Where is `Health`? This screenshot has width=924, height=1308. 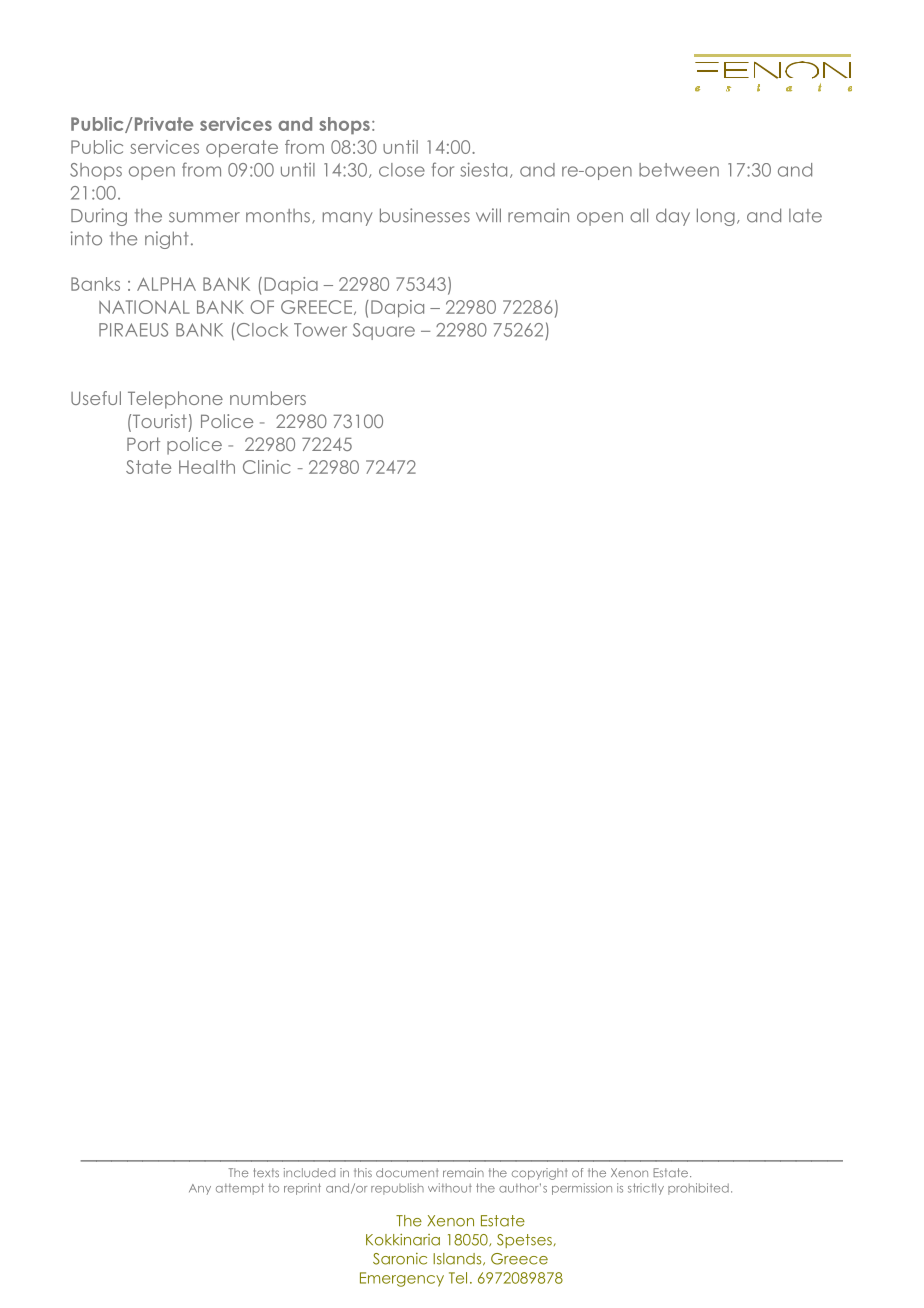 Health is located at coordinates (207, 467).
